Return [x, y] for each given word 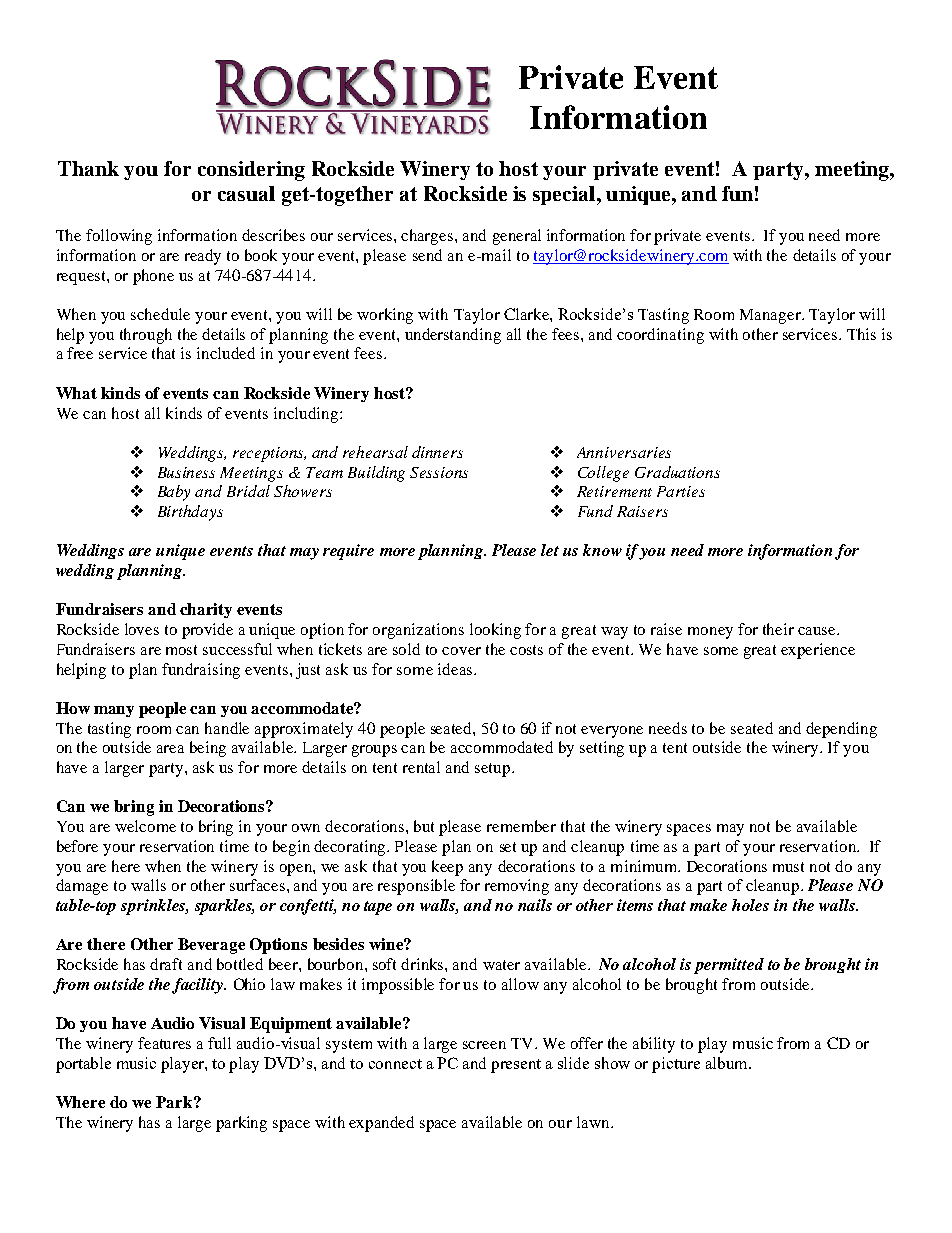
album [728, 1063]
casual [246, 193]
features [164, 1043]
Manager [771, 316]
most [181, 650]
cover [461, 651]
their [778, 629]
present [516, 1066]
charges [427, 237]
